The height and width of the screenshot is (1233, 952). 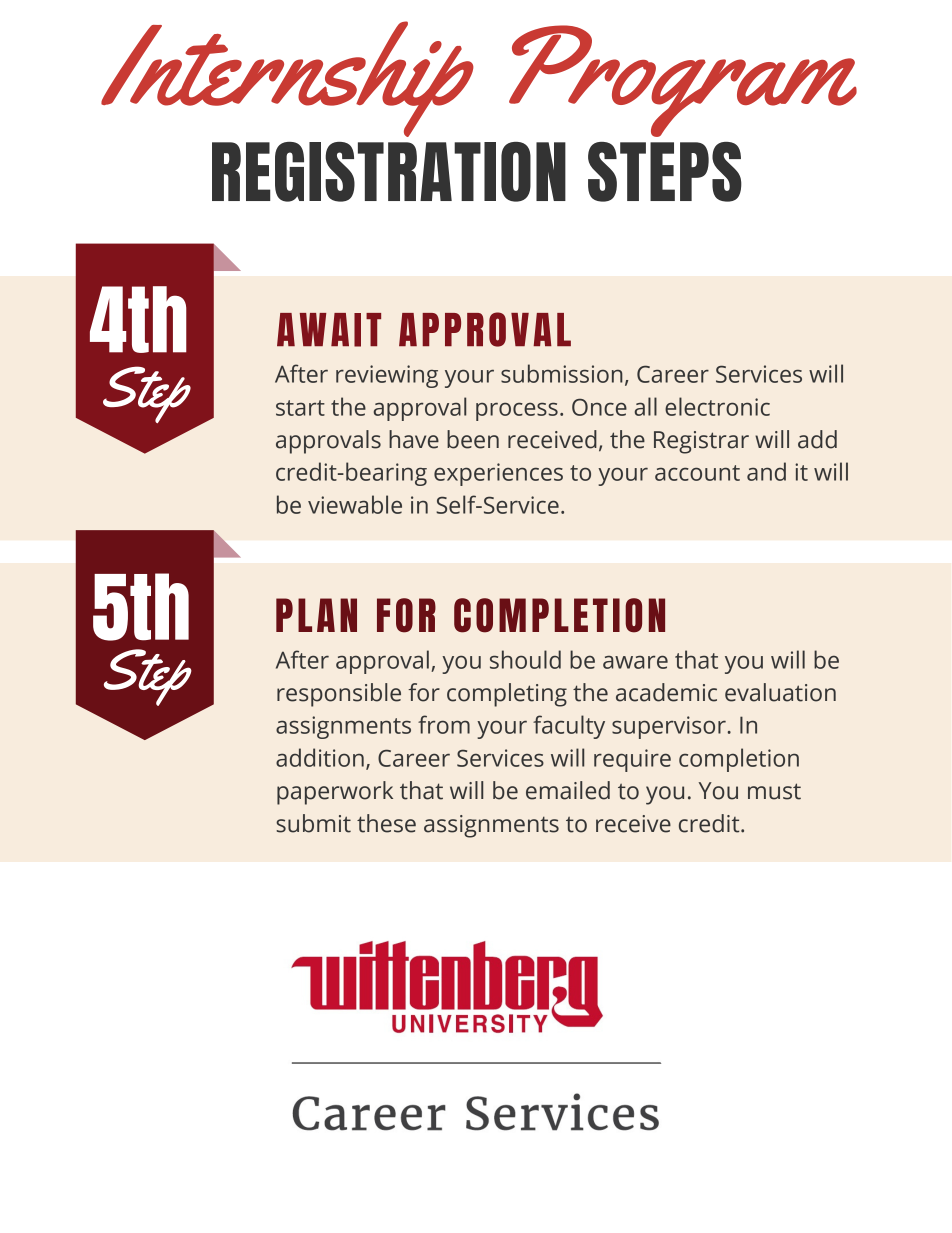 I want to click on emailed, so click(x=568, y=790).
